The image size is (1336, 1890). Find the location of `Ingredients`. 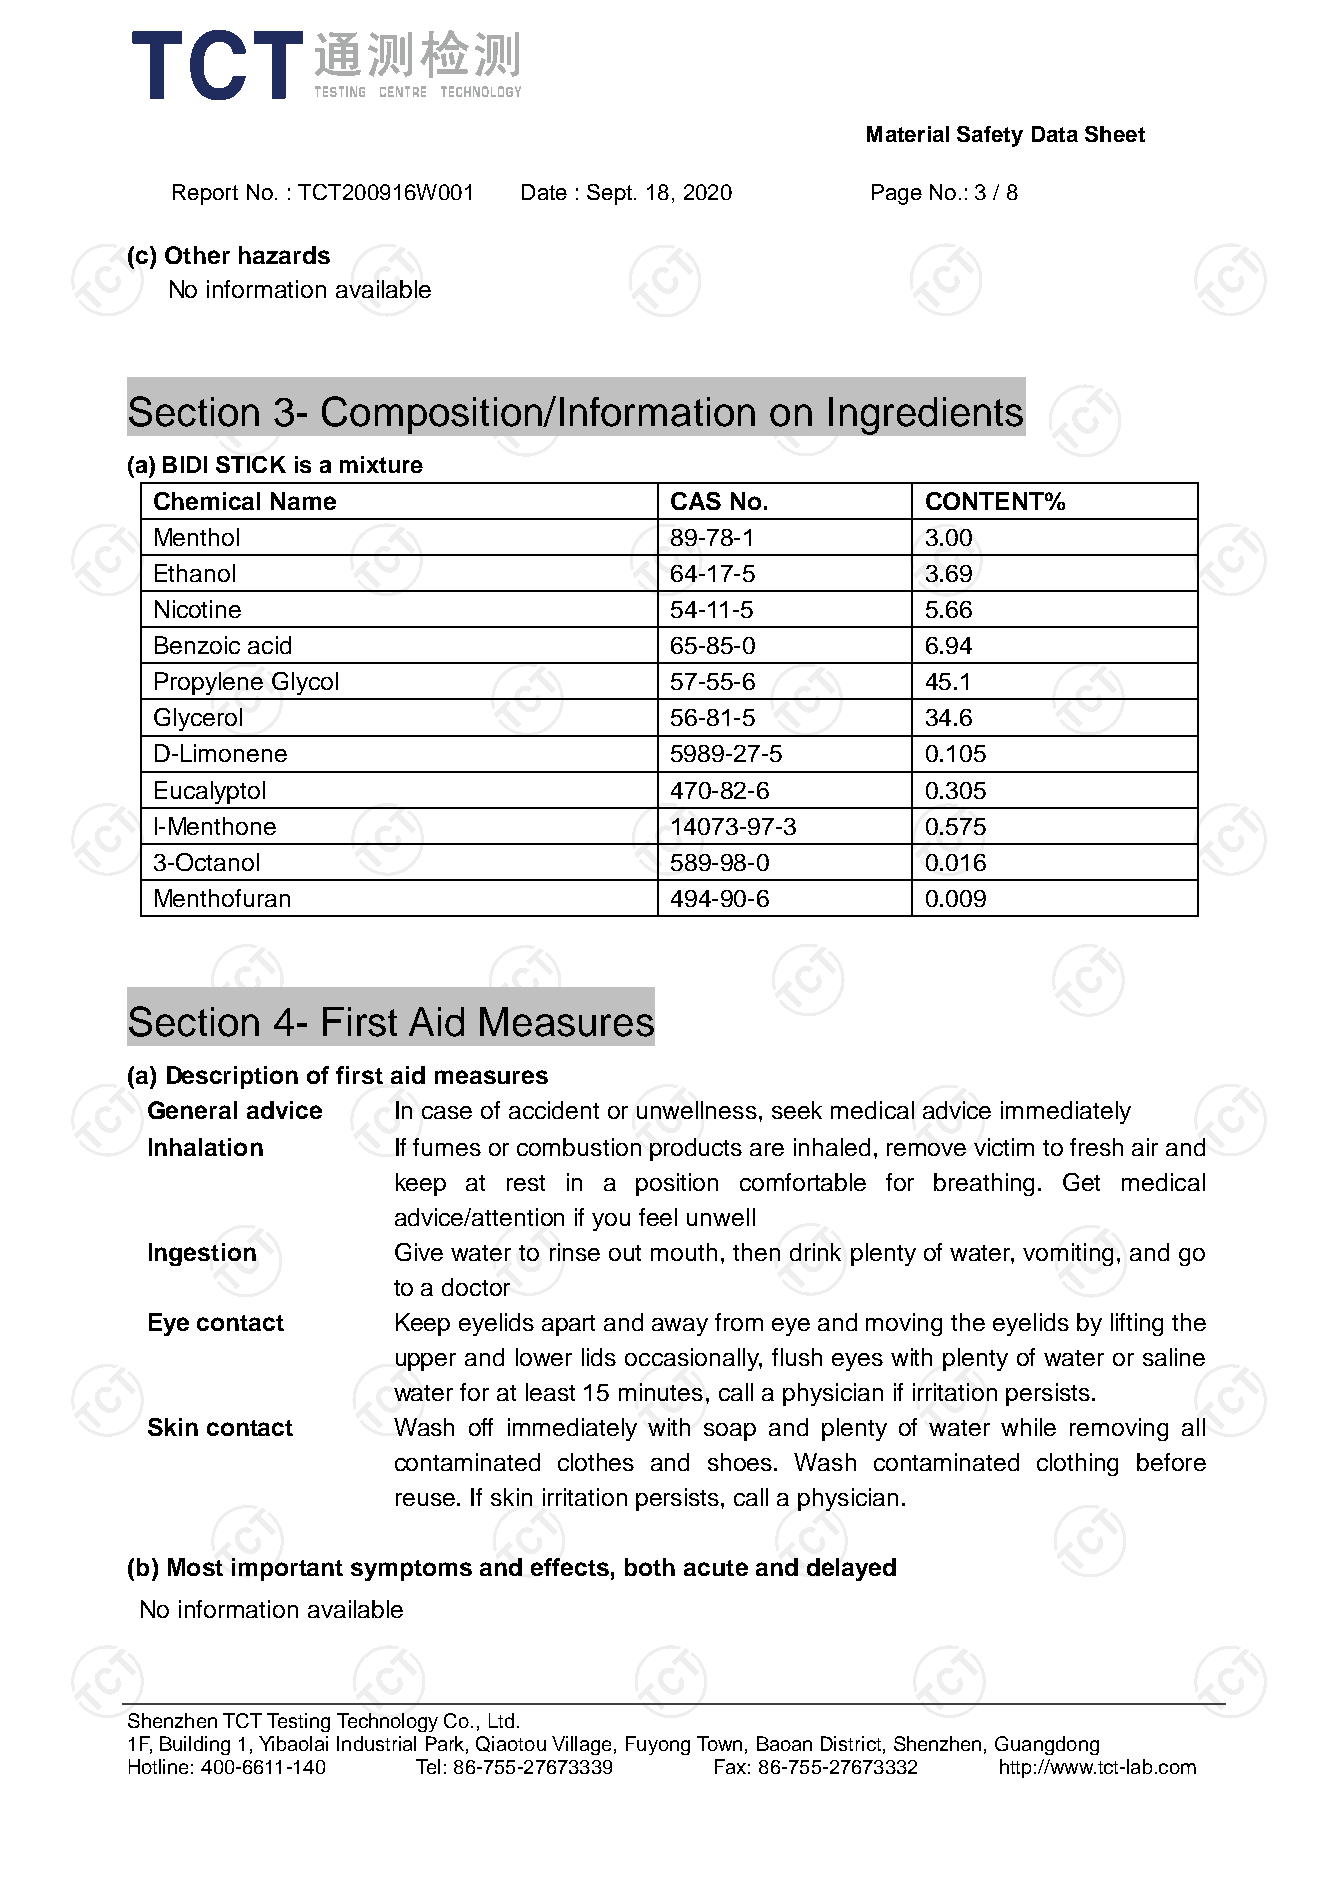

Ingredients is located at coordinates (926, 416).
